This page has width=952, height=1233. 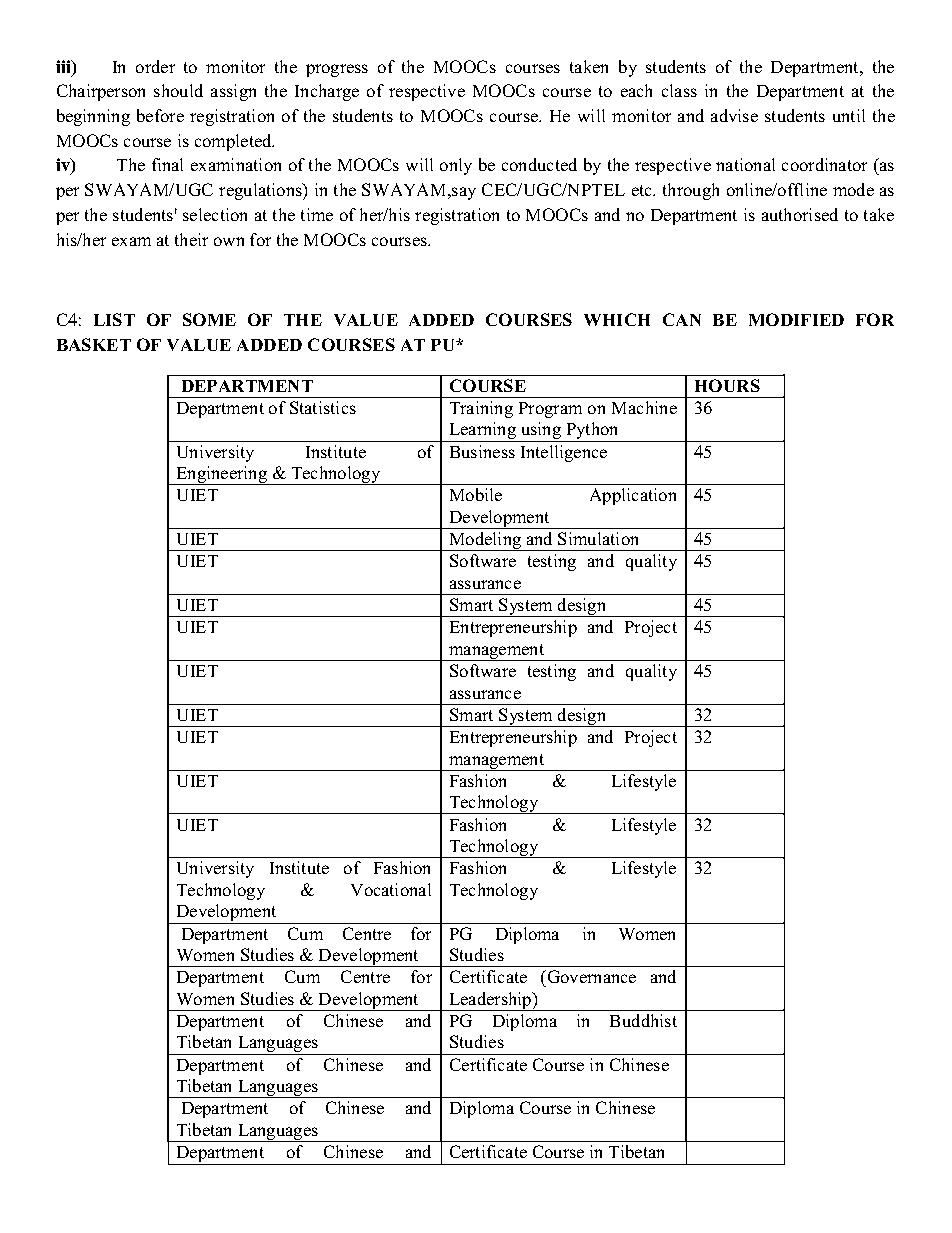 I want to click on only, so click(x=456, y=166).
